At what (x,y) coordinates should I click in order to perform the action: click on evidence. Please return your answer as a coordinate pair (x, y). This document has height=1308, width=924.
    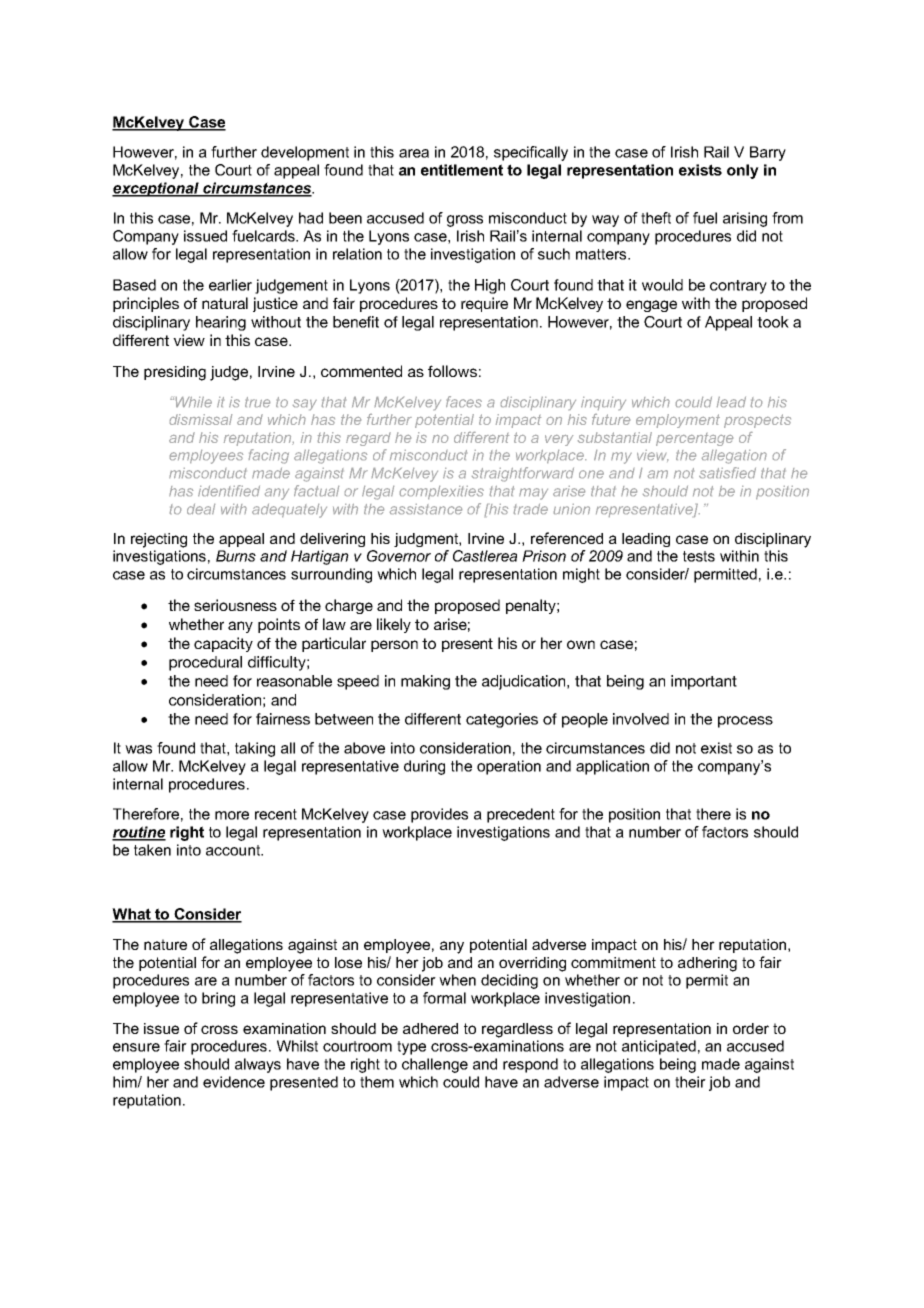
    Looking at the image, I should click on (234, 1082).
